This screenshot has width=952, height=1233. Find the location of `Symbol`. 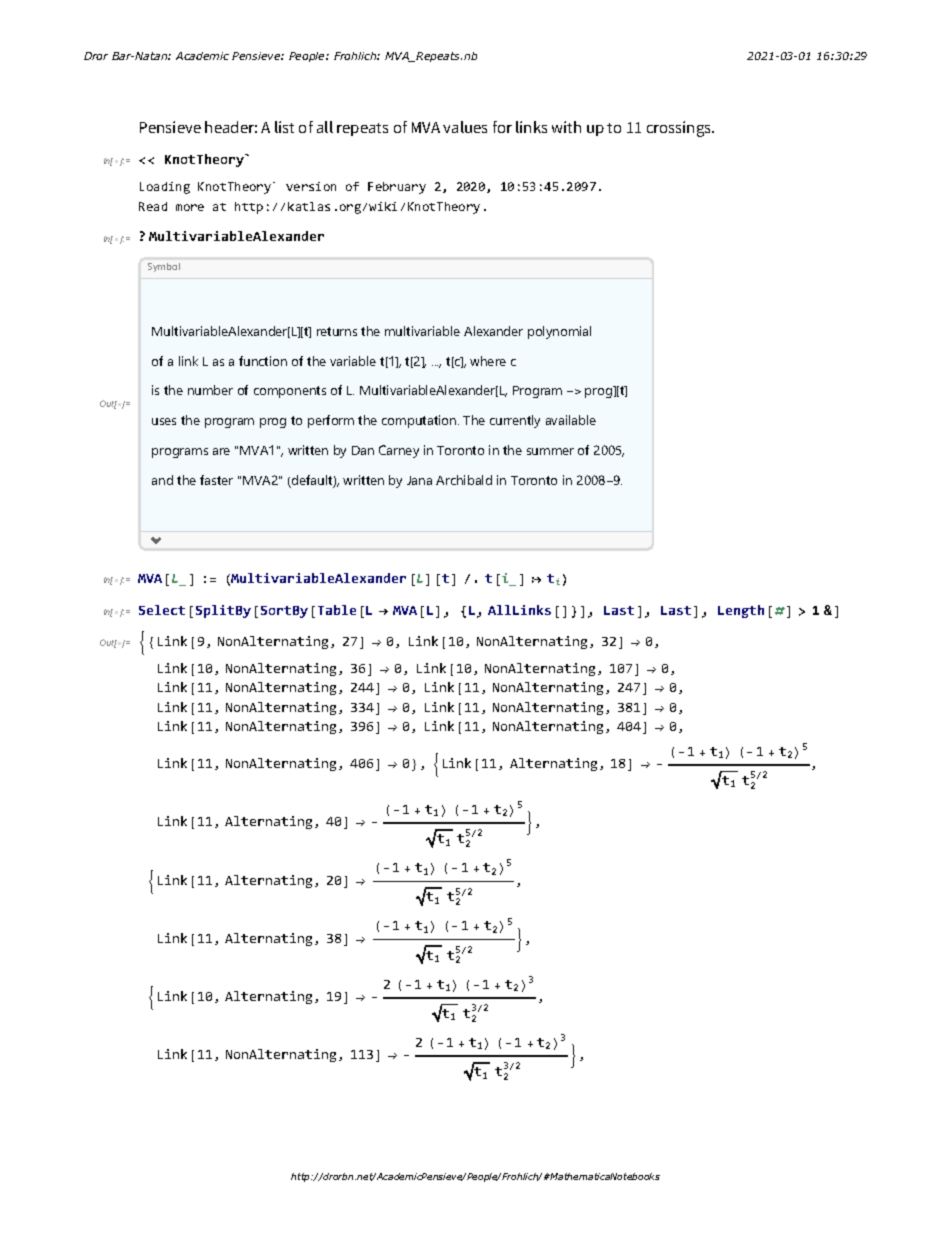

Symbol is located at coordinates (164, 267).
